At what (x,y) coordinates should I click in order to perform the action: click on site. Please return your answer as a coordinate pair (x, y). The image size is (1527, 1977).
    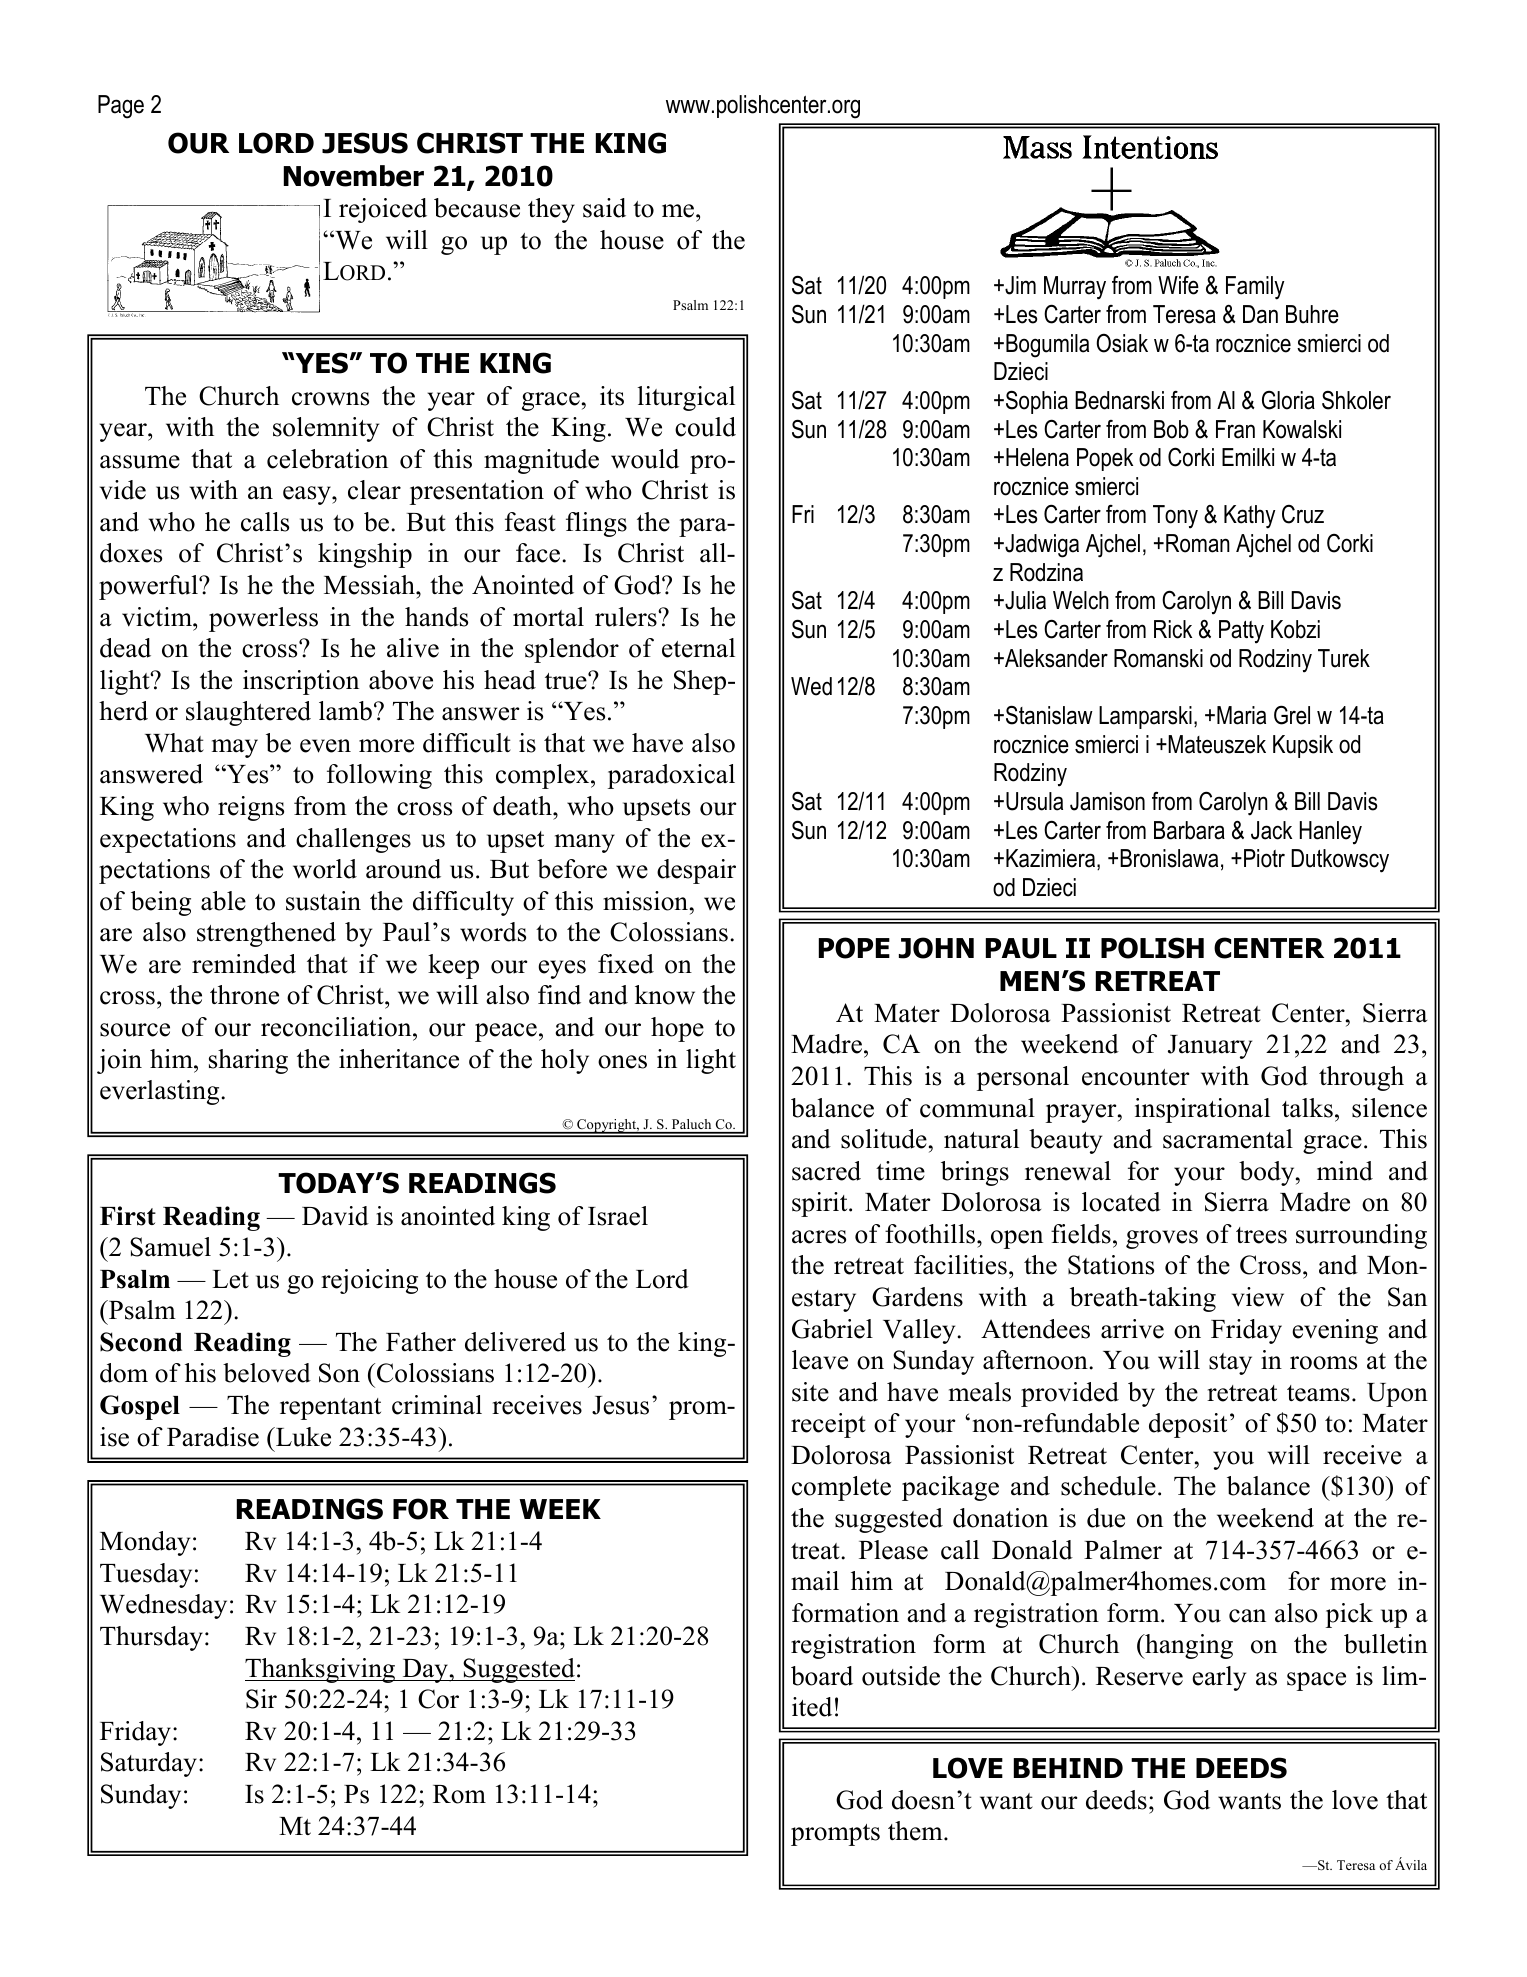
    Looking at the image, I should click on (810, 1392).
